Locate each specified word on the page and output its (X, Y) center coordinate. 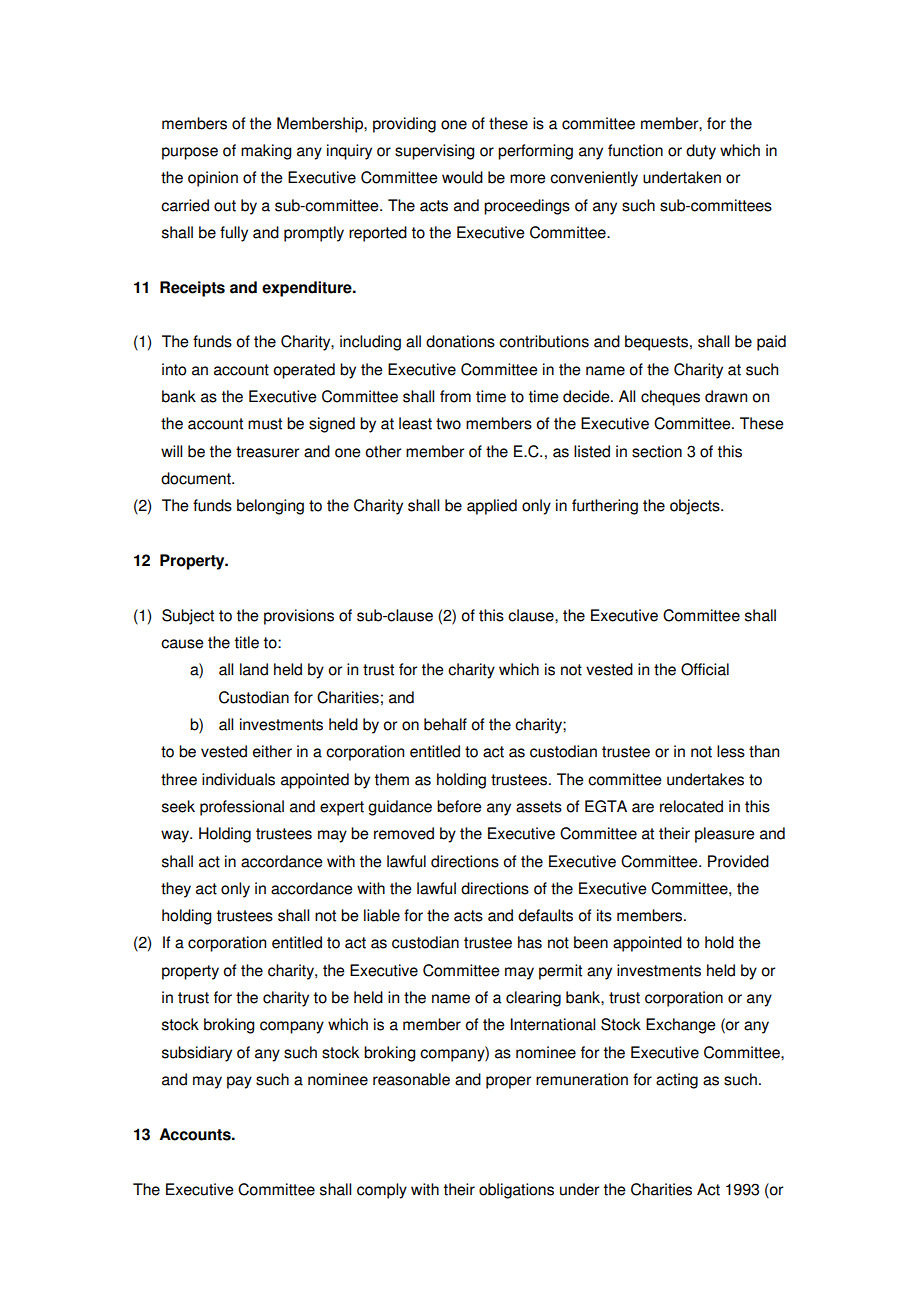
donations (460, 341)
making (266, 152)
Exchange (681, 1026)
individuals (238, 779)
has (530, 942)
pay (239, 1082)
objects (696, 507)
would (462, 177)
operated (304, 371)
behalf (445, 724)
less (731, 751)
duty (701, 152)
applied (492, 507)
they (176, 890)
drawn (726, 396)
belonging (270, 507)
